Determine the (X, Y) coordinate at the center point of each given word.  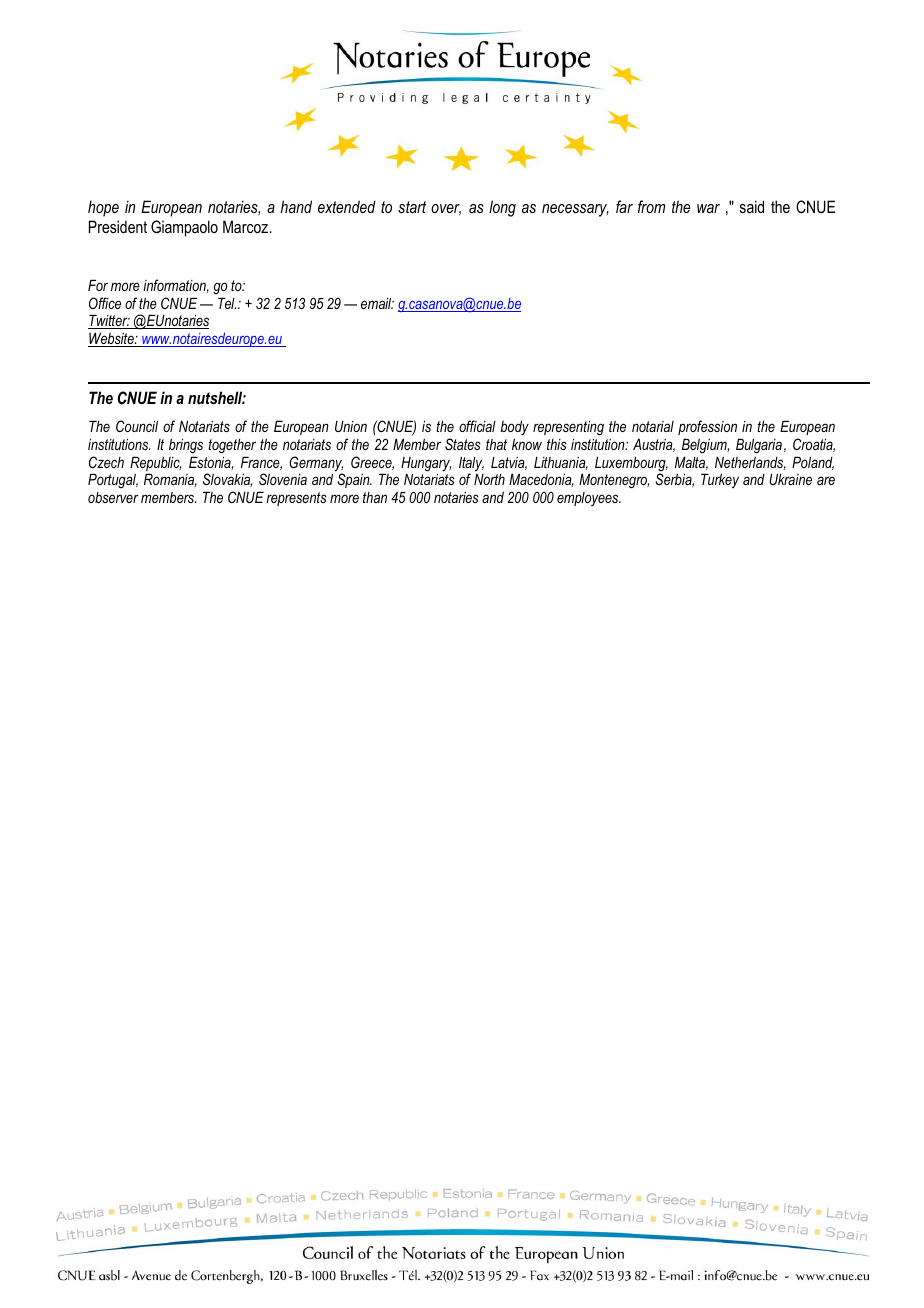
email (377, 303)
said (752, 206)
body (514, 428)
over (446, 209)
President (118, 226)
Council (137, 426)
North (489, 479)
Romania (170, 480)
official (477, 426)
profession (707, 427)
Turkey (720, 481)
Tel (227, 303)
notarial (653, 426)
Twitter (109, 321)
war (708, 208)
